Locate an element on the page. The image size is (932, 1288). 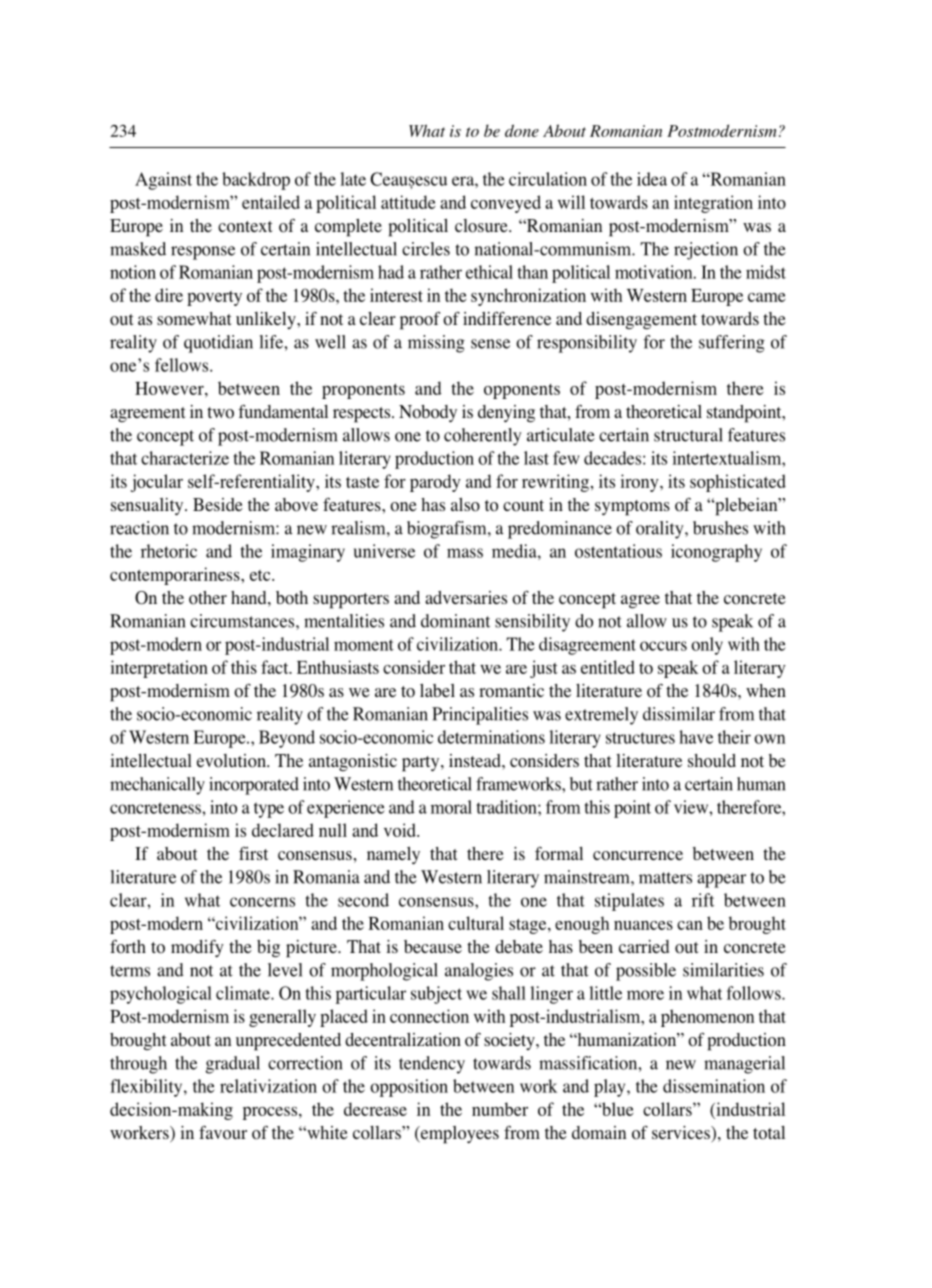
favour is located at coordinates (223, 1133).
